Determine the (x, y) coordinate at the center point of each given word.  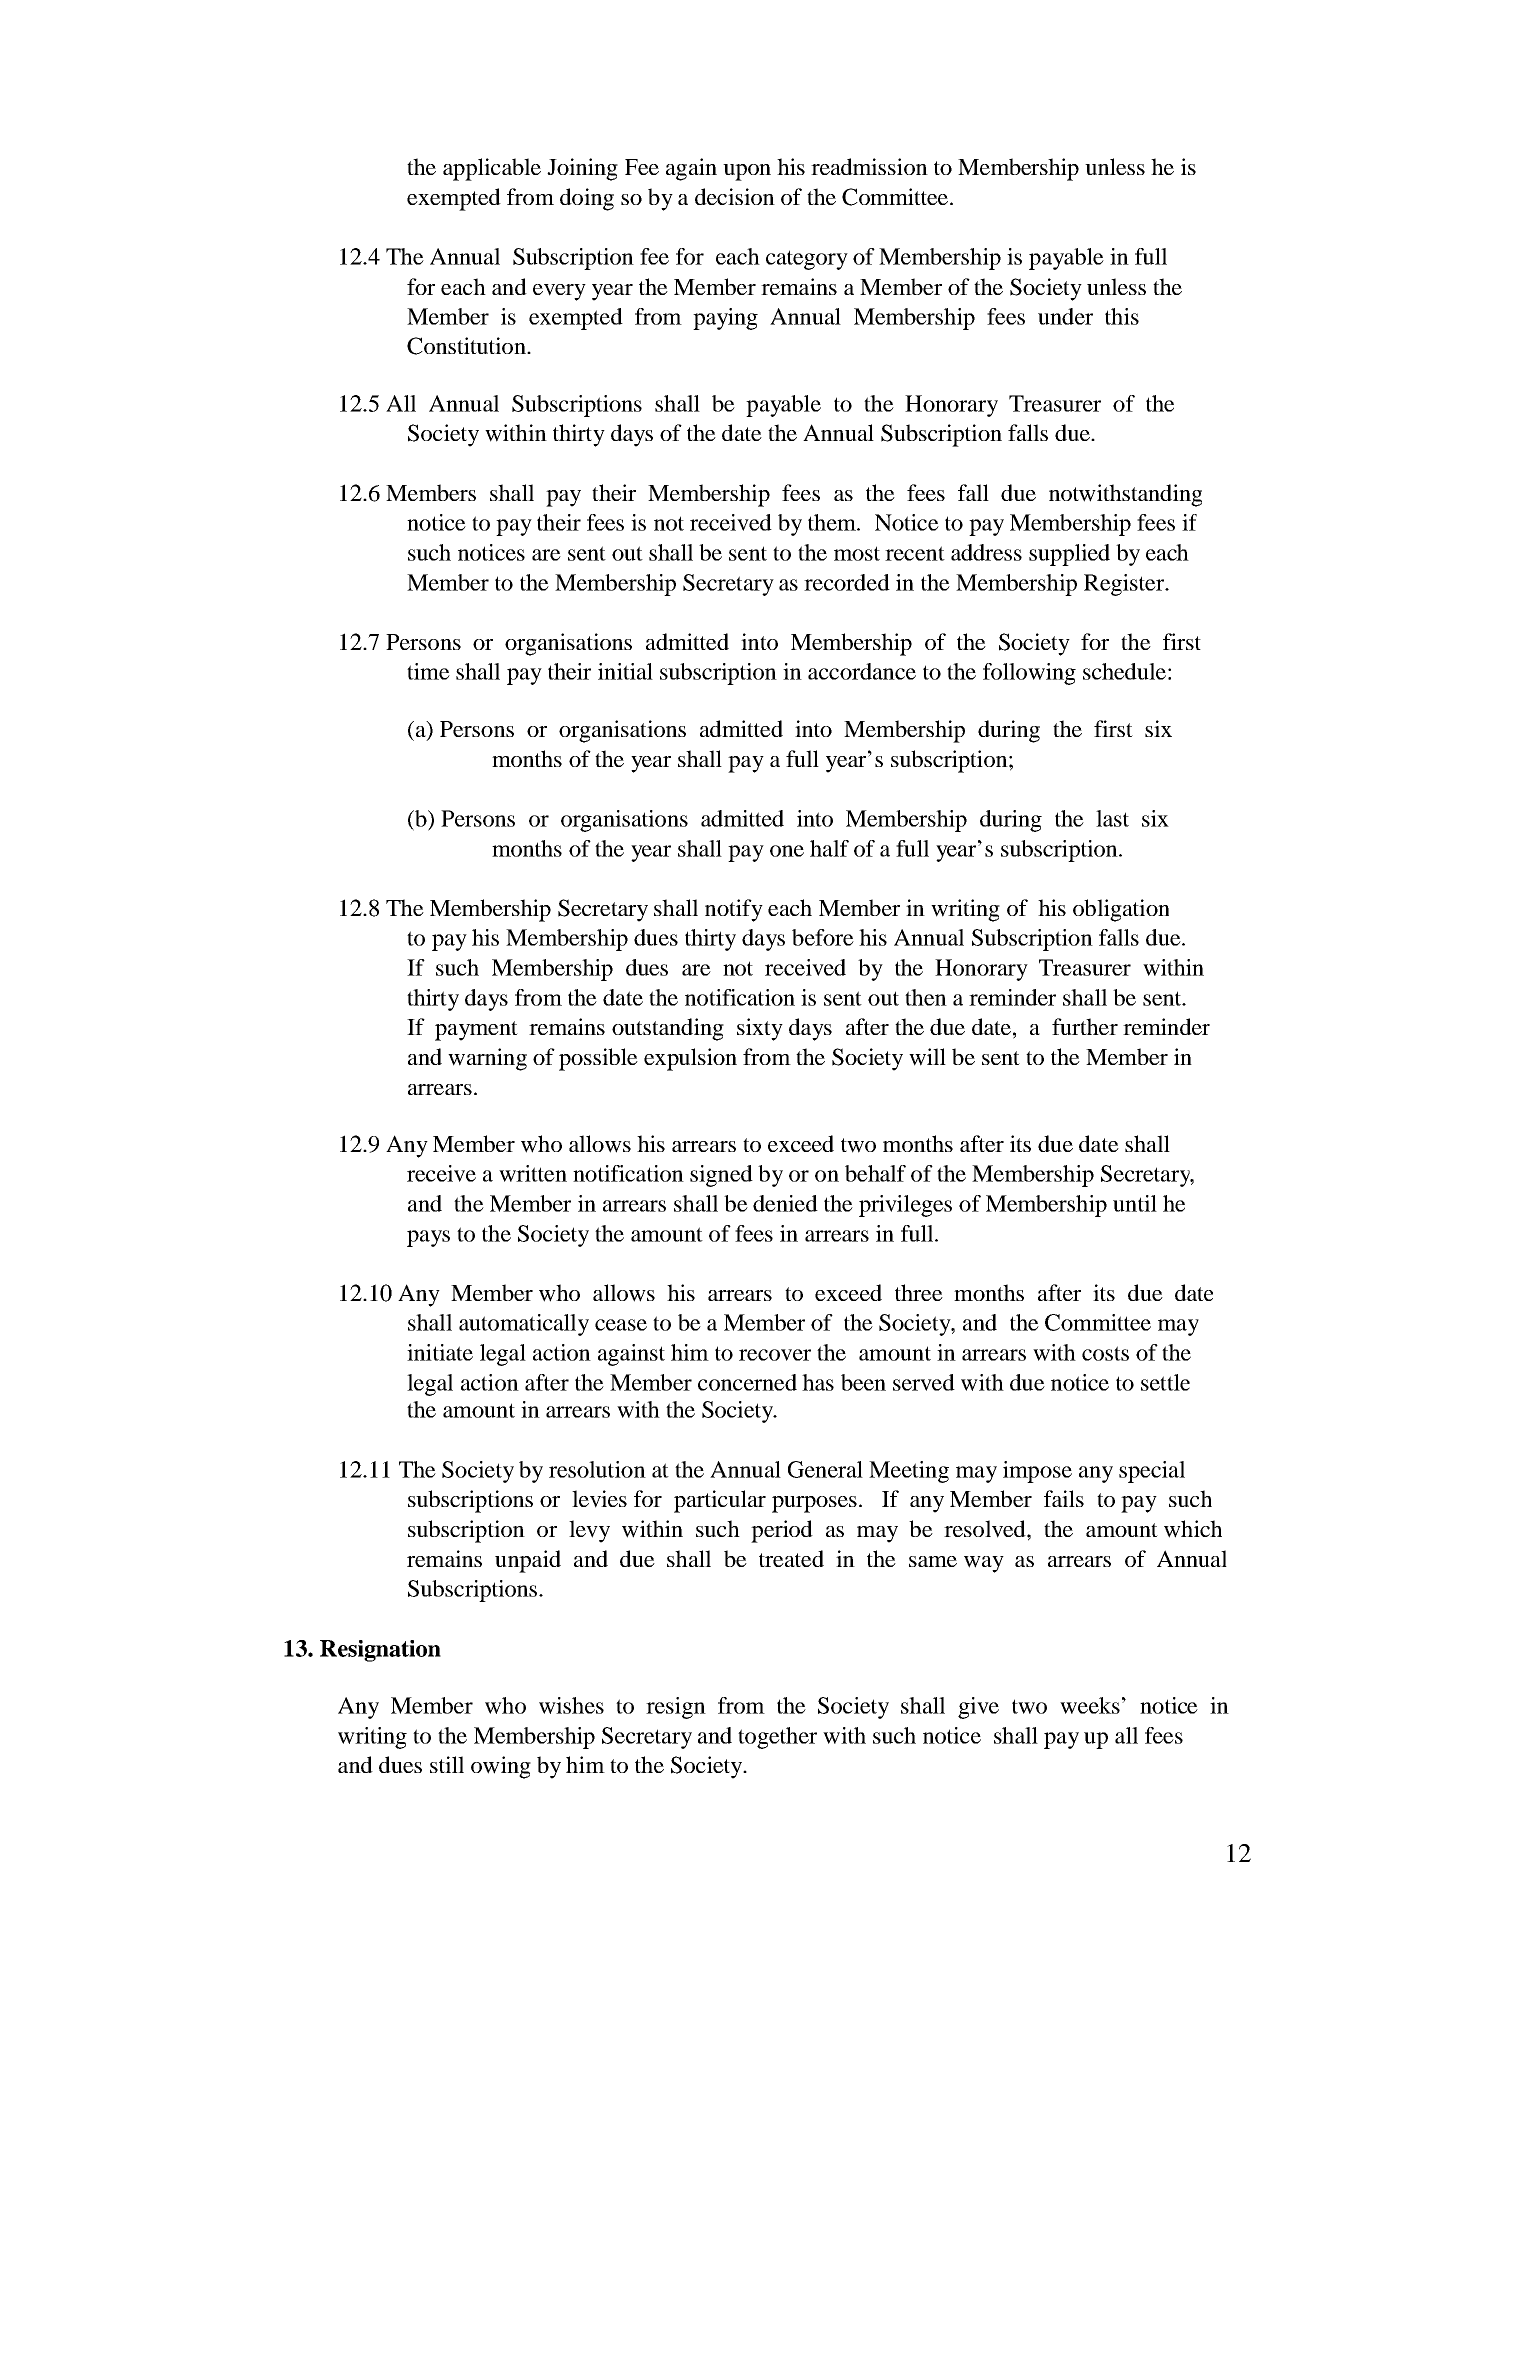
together (777, 1738)
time (428, 671)
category (807, 260)
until (1135, 1203)
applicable (492, 169)
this (1122, 316)
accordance (862, 671)
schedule (1124, 671)
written (533, 1173)
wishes (571, 1705)
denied (785, 1203)
